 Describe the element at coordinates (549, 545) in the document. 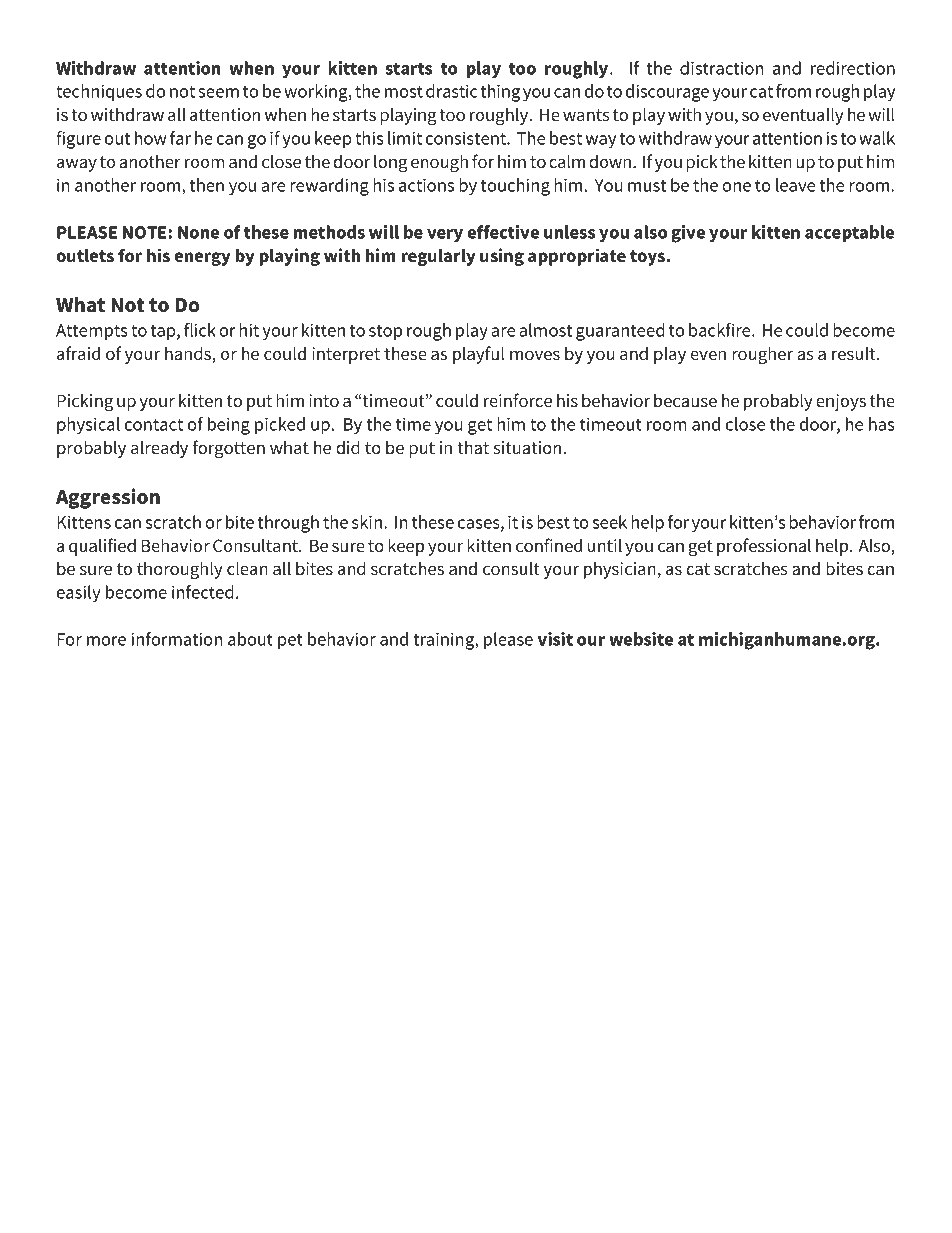

I see `confined` at that location.
